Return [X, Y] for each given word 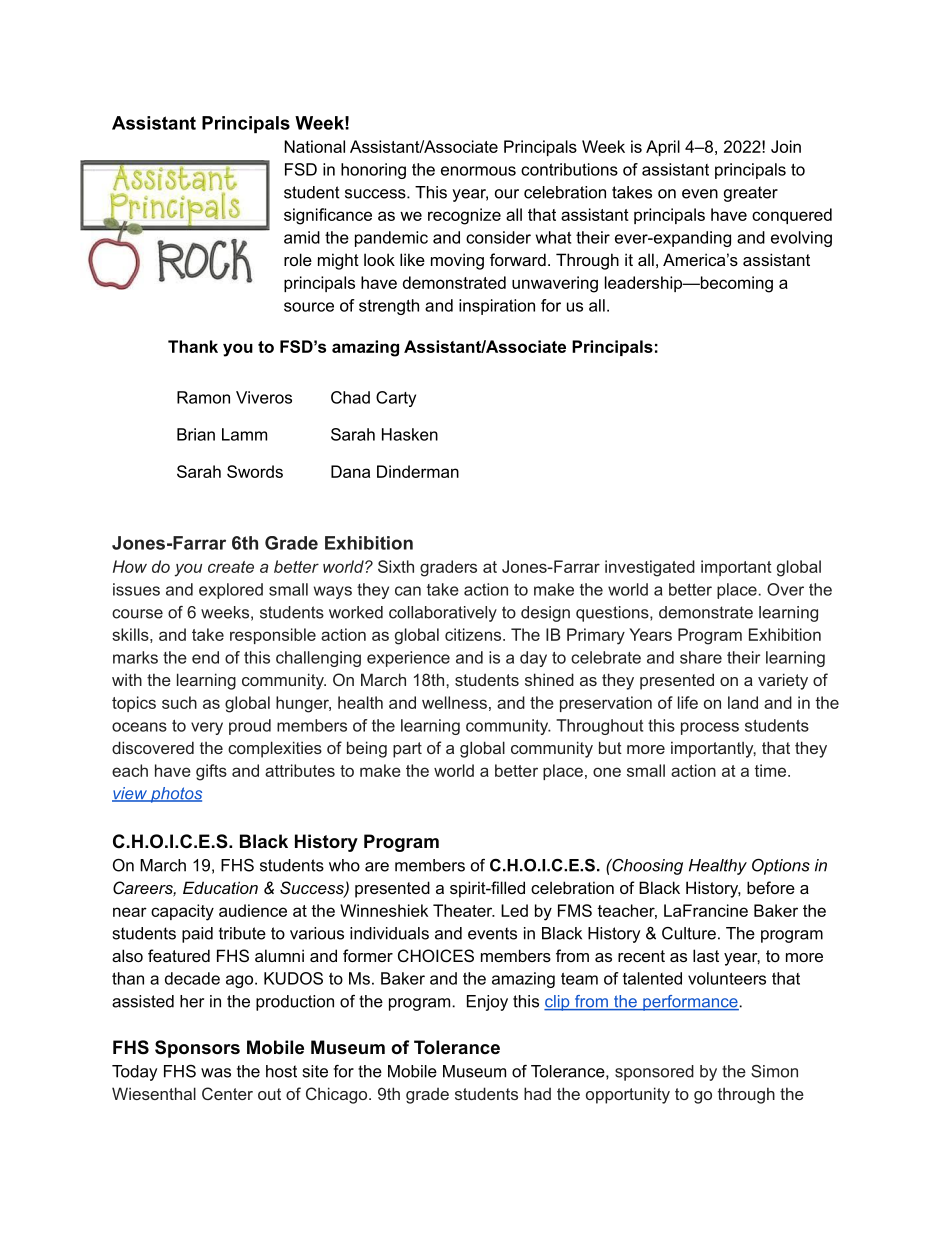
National [314, 146]
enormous [478, 171]
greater [751, 194]
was [216, 1073]
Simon [774, 1071]
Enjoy [487, 1003]
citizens [473, 634]
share [701, 657]
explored [231, 591]
